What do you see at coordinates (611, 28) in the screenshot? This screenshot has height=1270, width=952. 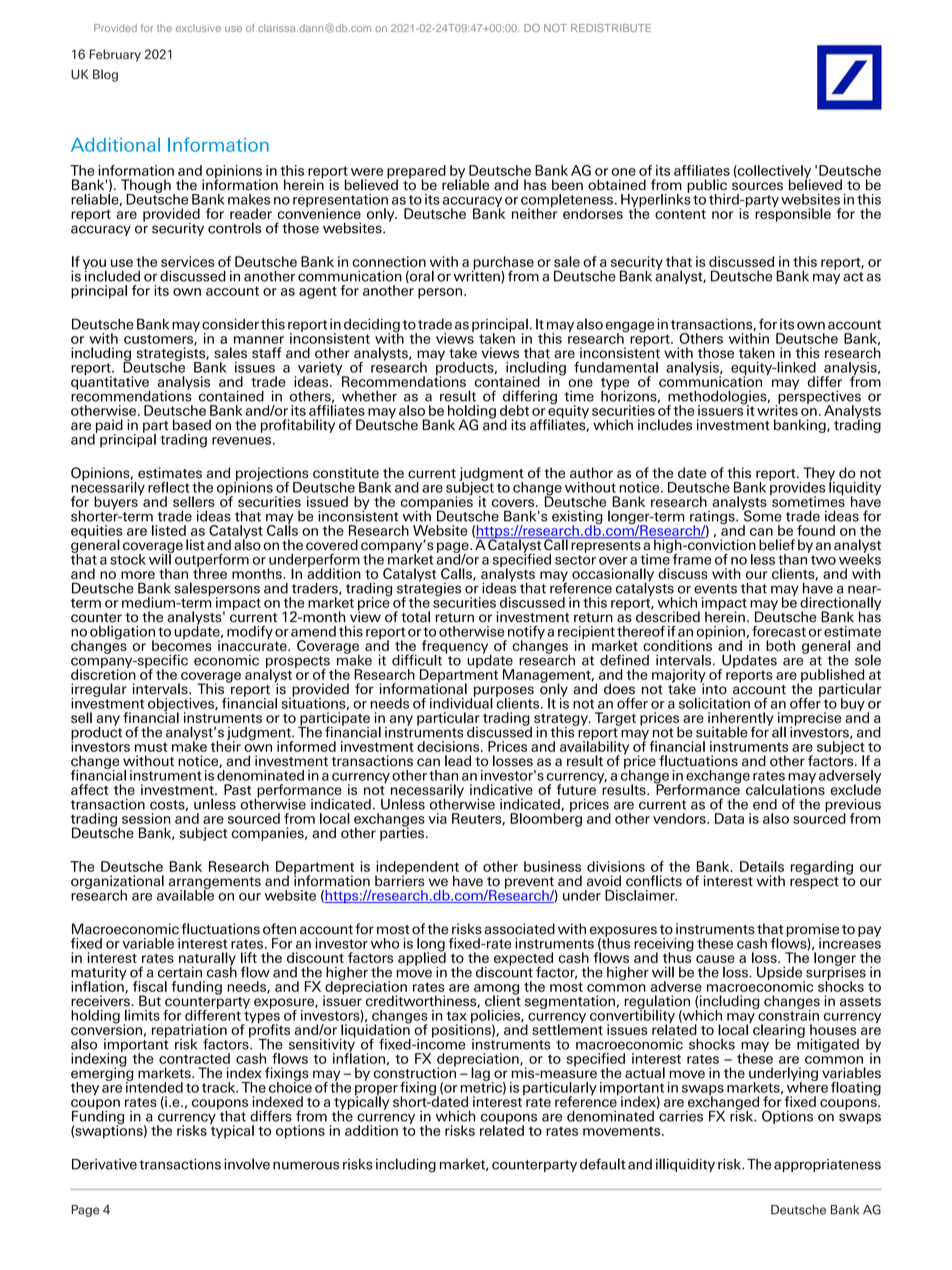 I see `REDISTRIBUTE` at bounding box center [611, 28].
